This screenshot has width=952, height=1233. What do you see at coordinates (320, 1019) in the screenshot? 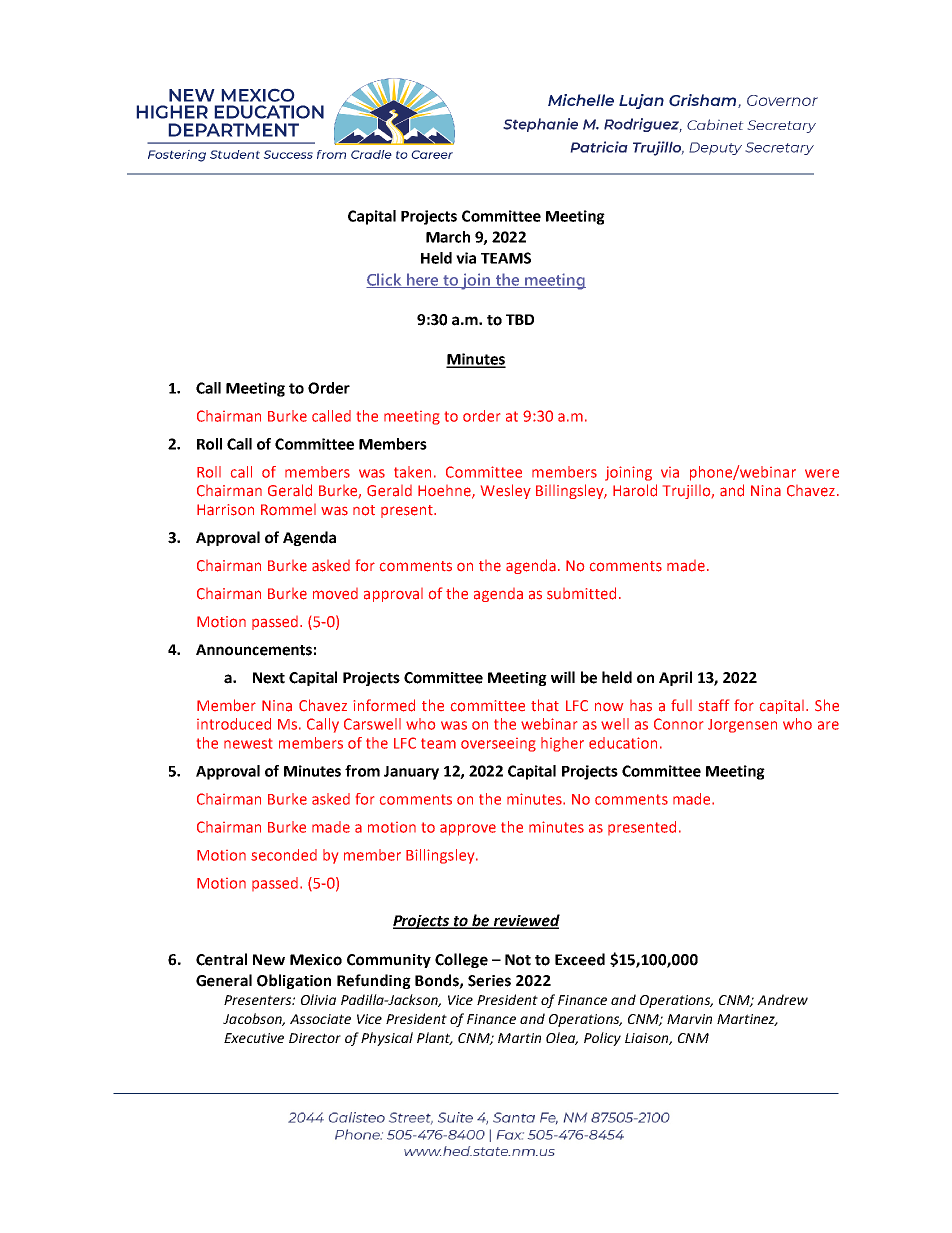
I see `Associate` at bounding box center [320, 1019].
